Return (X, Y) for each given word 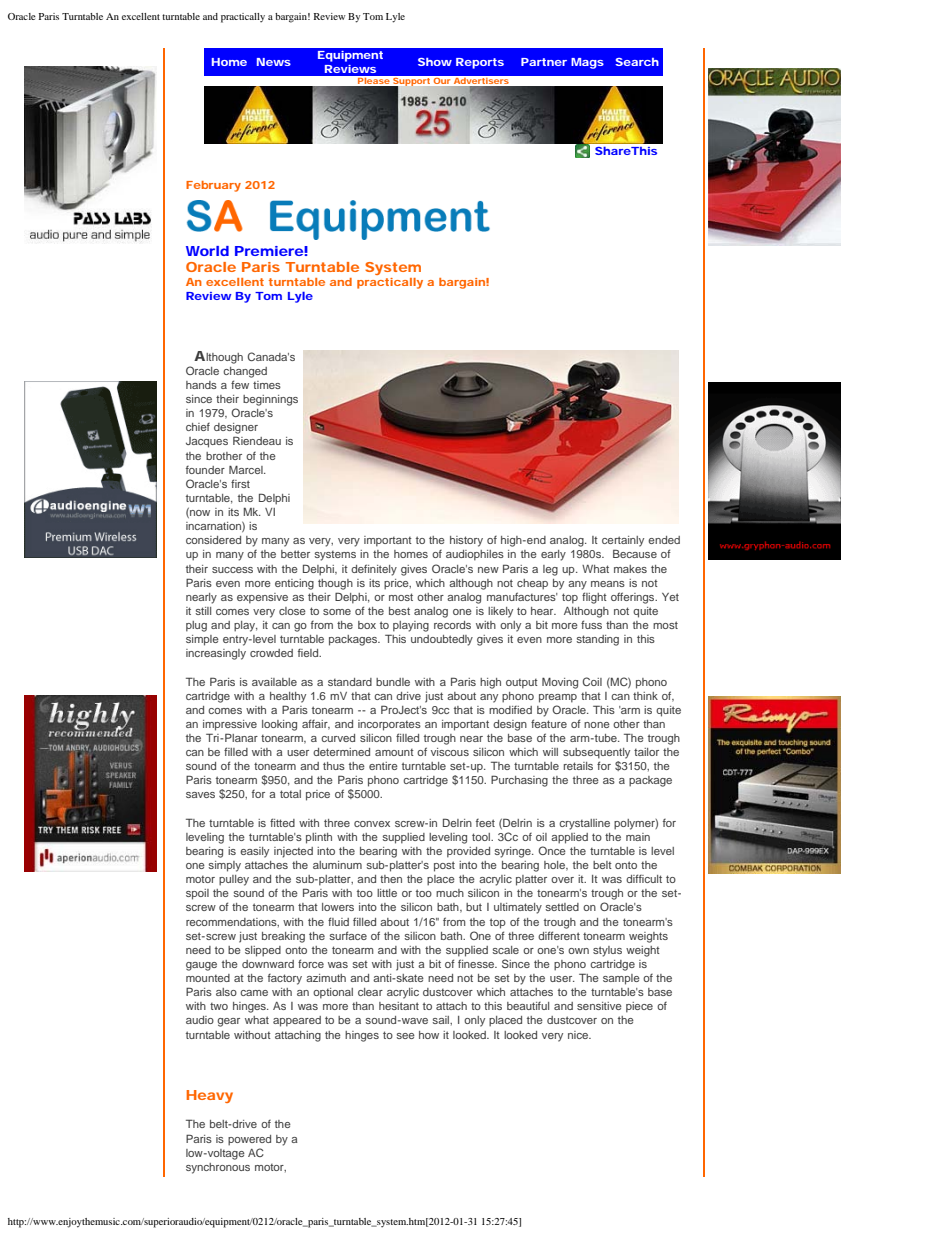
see (406, 1036)
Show (435, 62)
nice (579, 1035)
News (274, 62)
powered (249, 1140)
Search (637, 62)
